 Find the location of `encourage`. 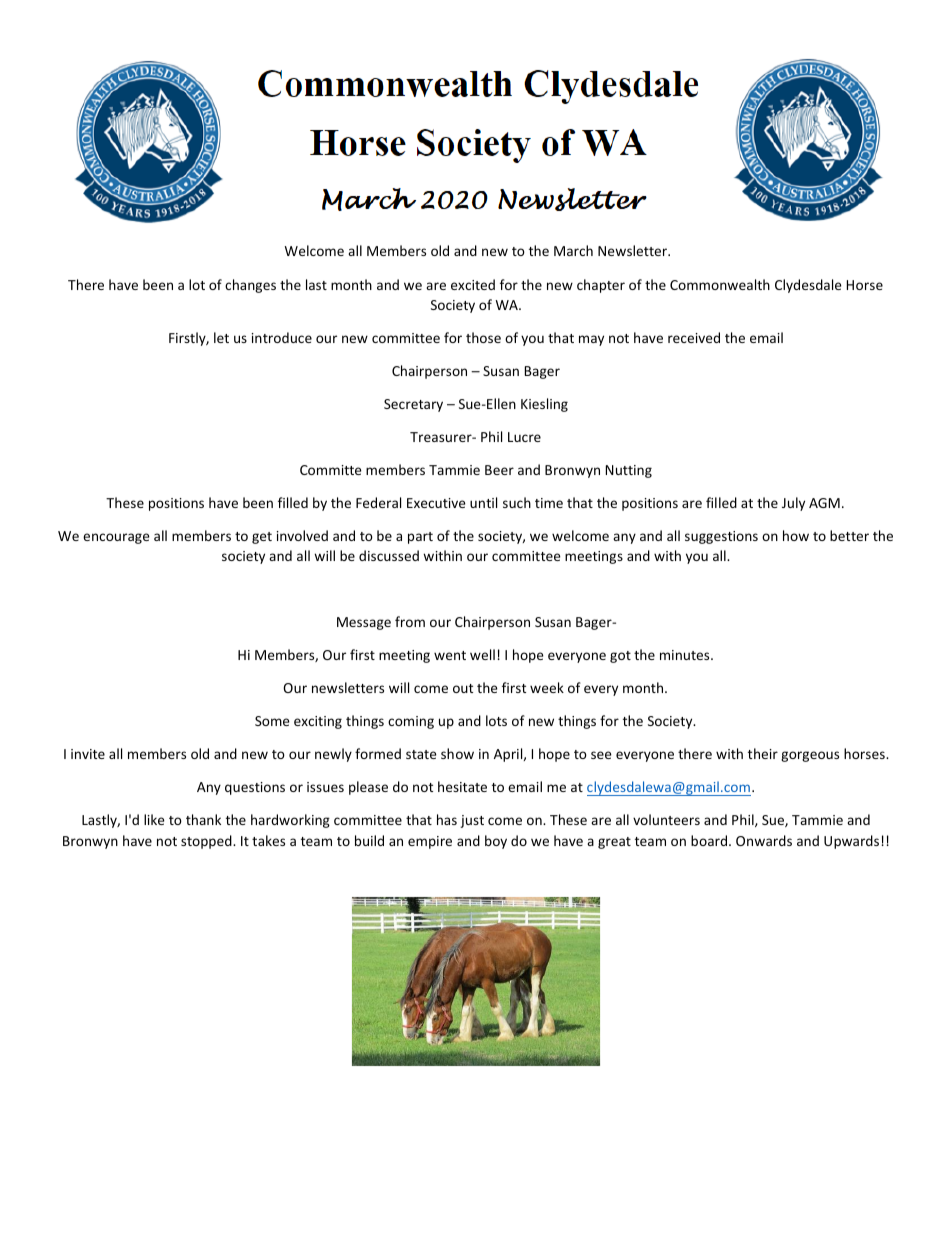

encourage is located at coordinates (116, 538).
